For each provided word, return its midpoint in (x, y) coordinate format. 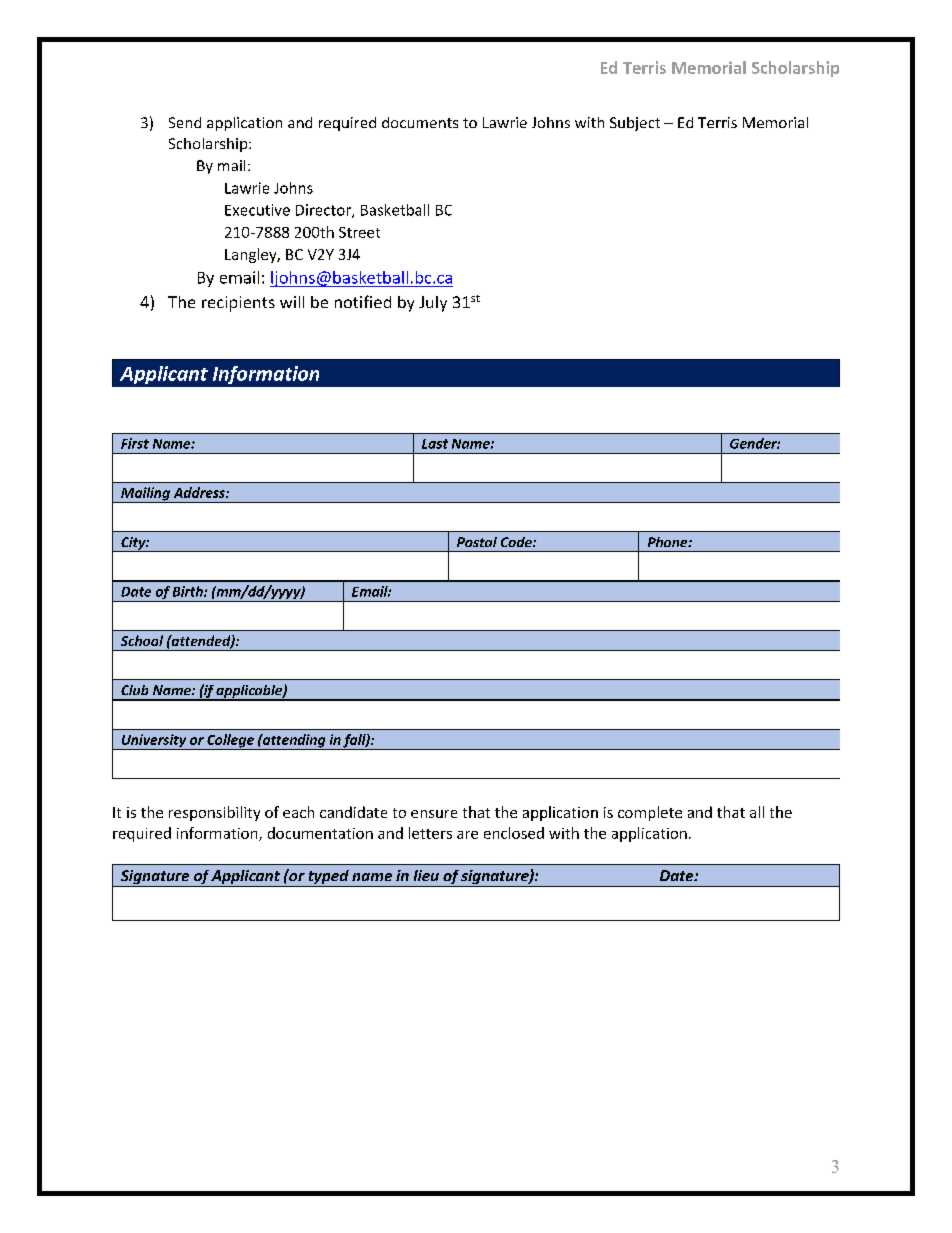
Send (185, 122)
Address (200, 492)
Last (435, 444)
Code (517, 542)
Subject (635, 124)
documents (420, 122)
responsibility (214, 813)
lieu (426, 875)
